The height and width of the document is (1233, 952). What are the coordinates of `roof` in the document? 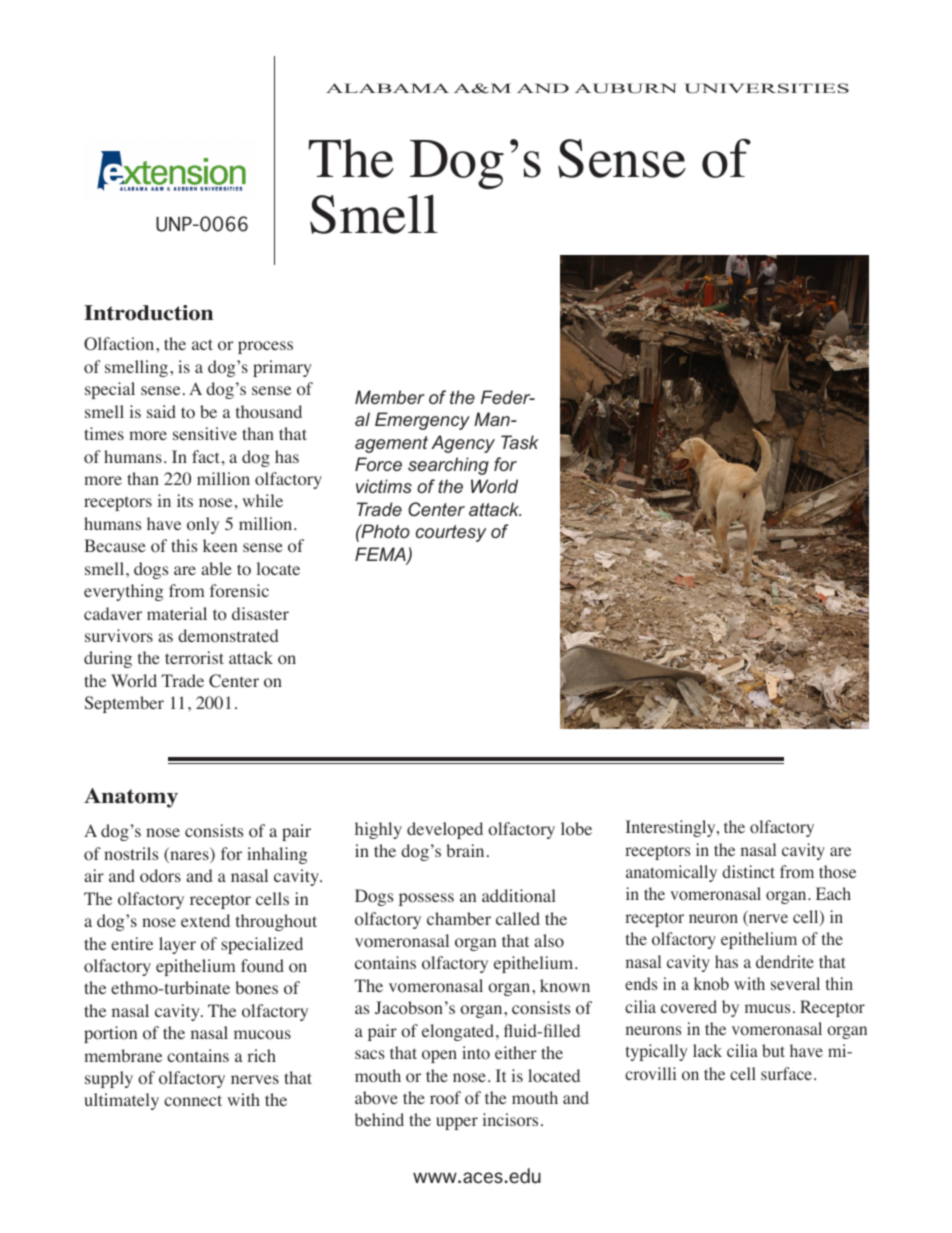 It's located at (445, 1098).
